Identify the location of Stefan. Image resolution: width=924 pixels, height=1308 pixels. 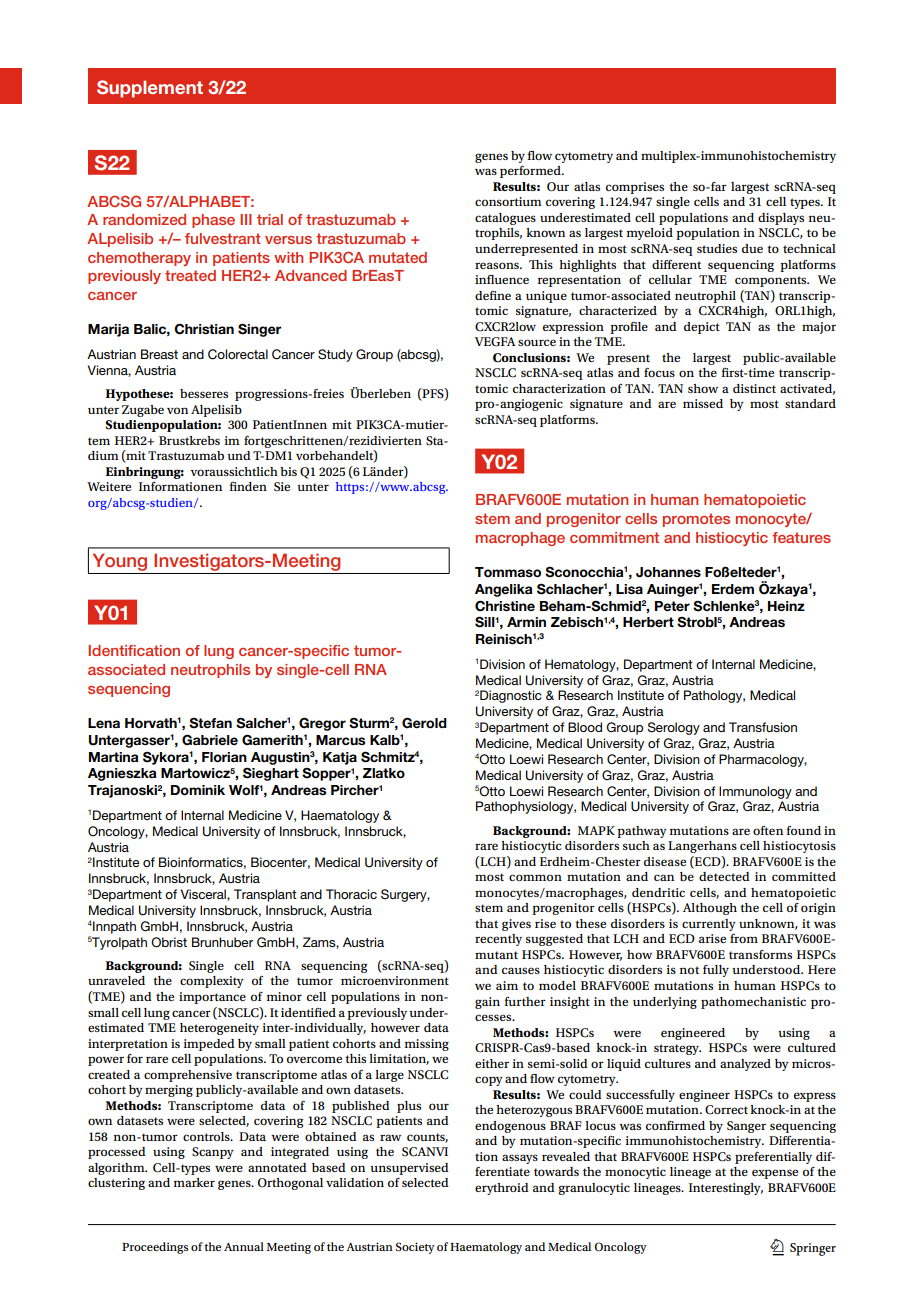
(210, 723).
